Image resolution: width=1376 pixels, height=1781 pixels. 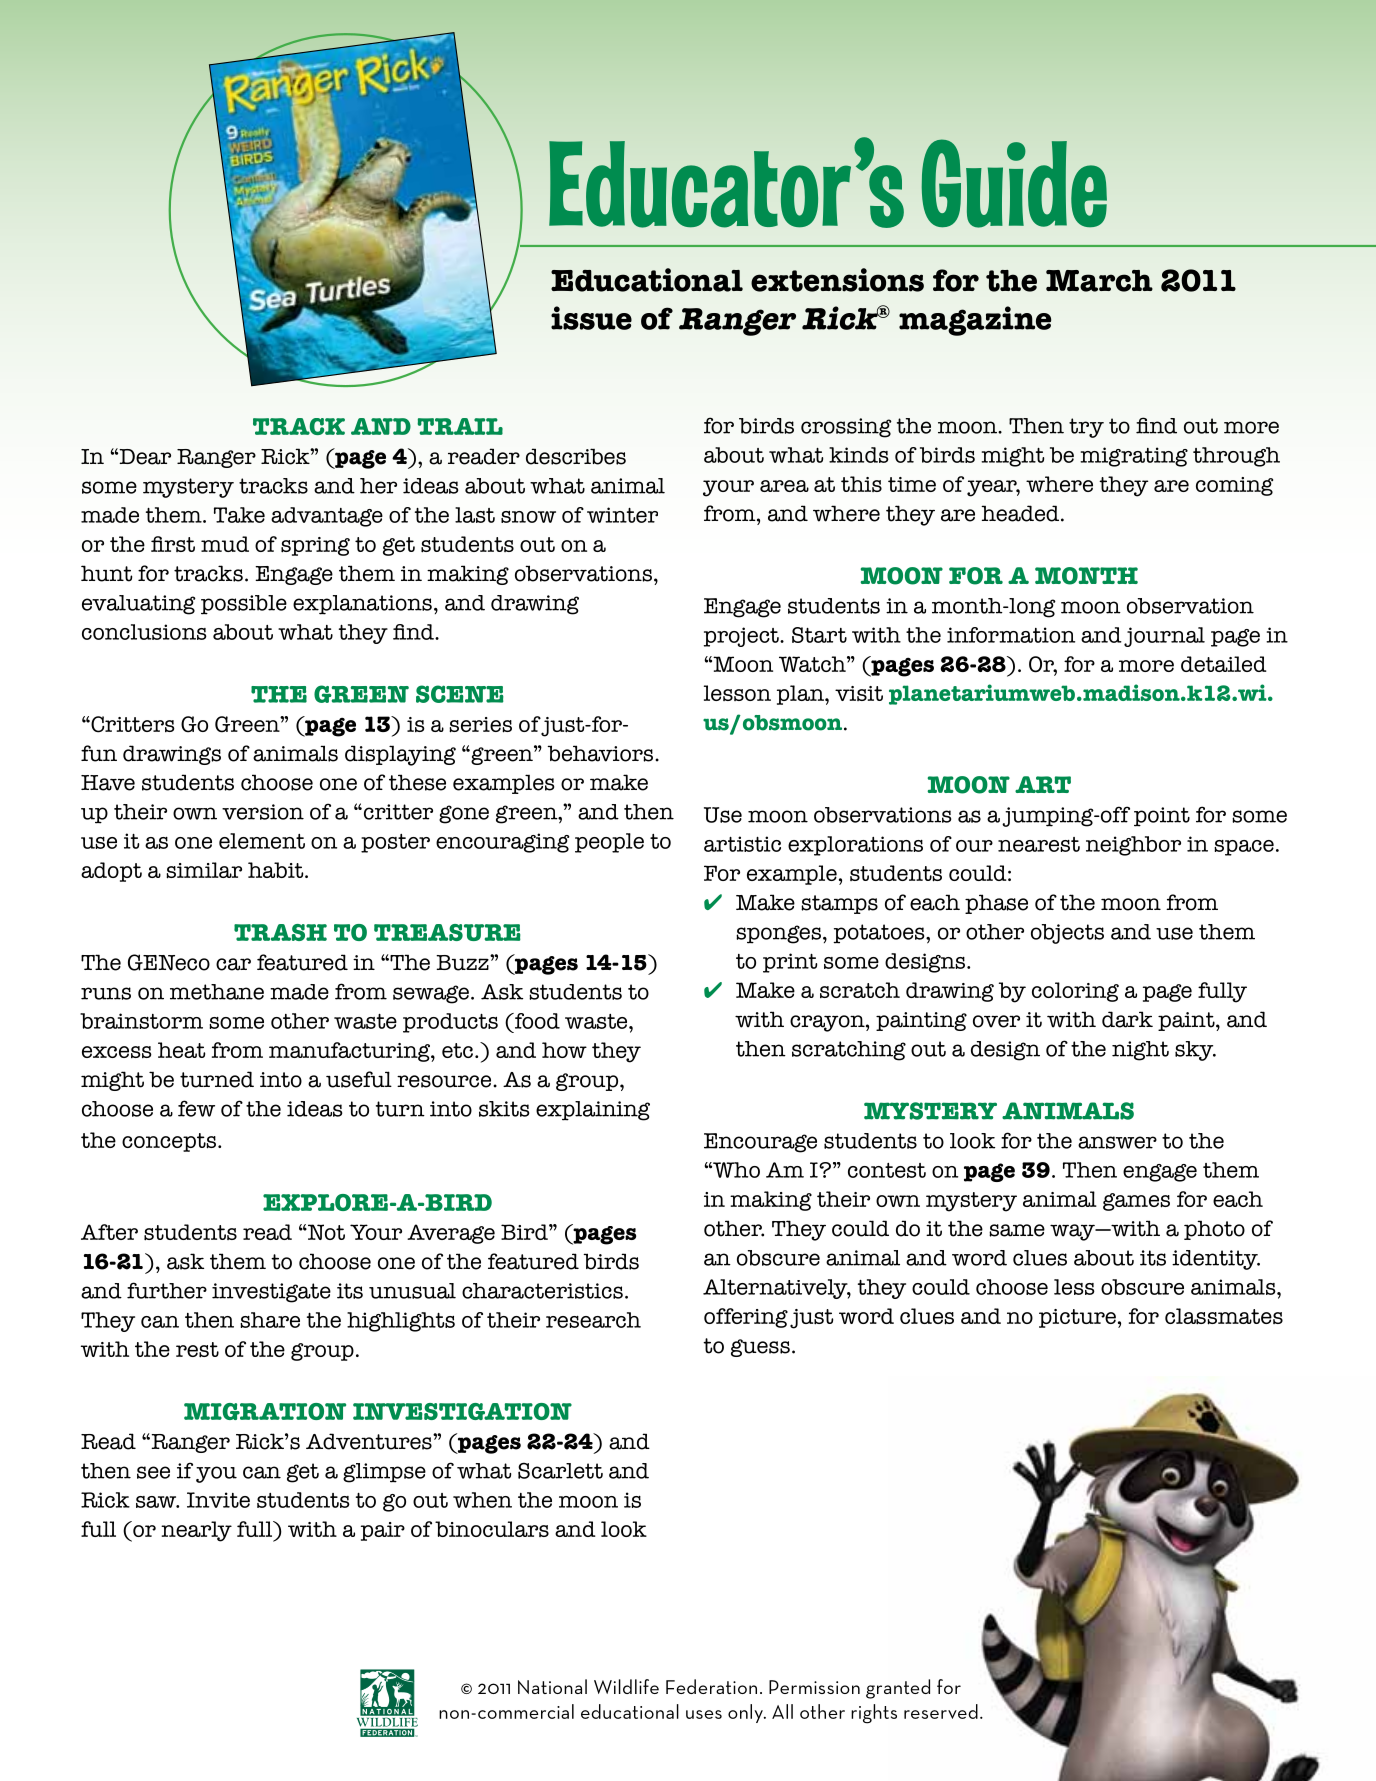 What do you see at coordinates (460, 426) in the document?
I see `Trail` at bounding box center [460, 426].
